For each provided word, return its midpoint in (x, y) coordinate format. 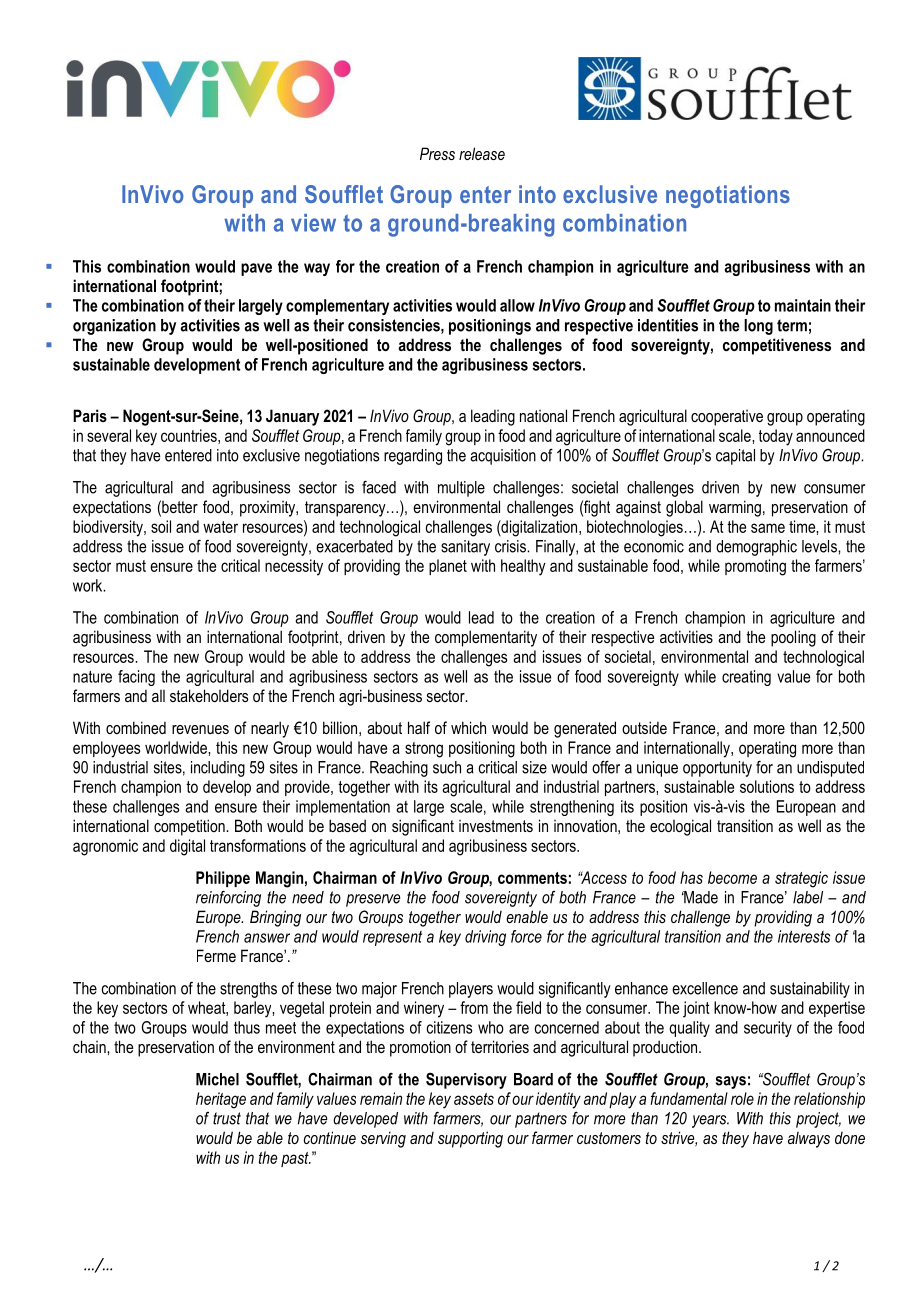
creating (746, 678)
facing (136, 678)
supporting (470, 1139)
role (742, 1098)
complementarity (486, 638)
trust (227, 1118)
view (313, 223)
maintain (803, 305)
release (482, 153)
